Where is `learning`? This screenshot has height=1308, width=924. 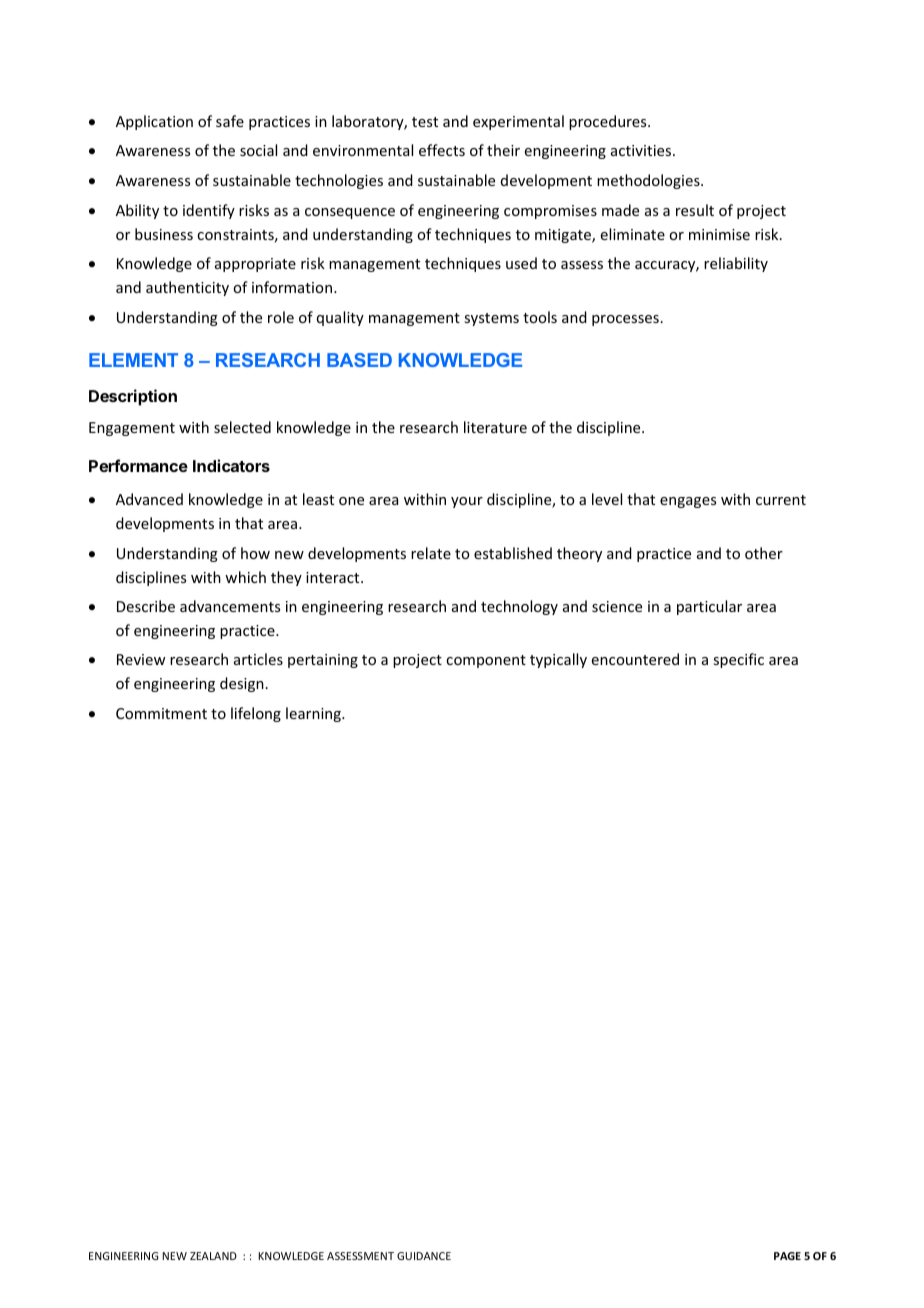
learning is located at coordinates (314, 714).
